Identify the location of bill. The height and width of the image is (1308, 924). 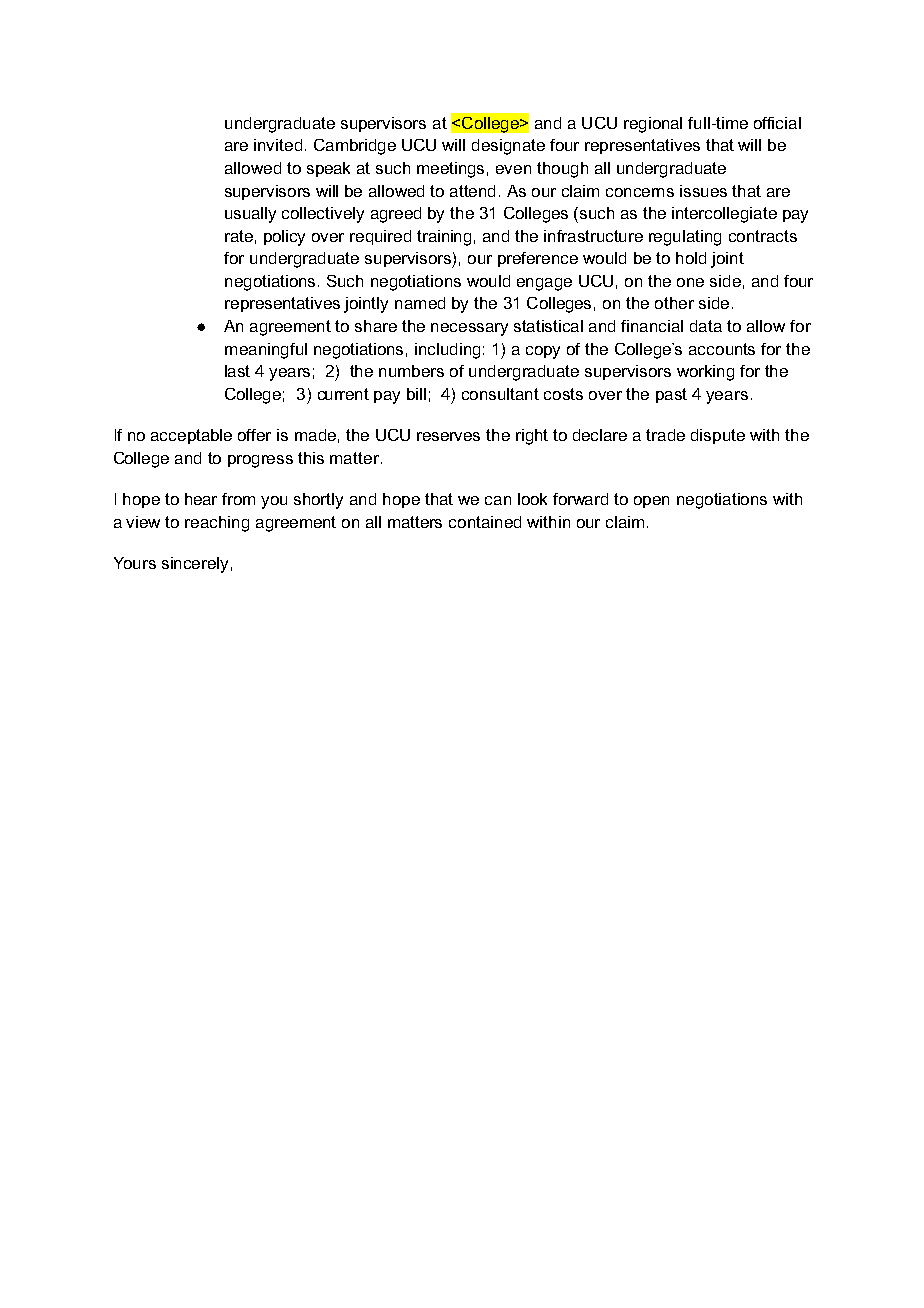
(416, 394).
